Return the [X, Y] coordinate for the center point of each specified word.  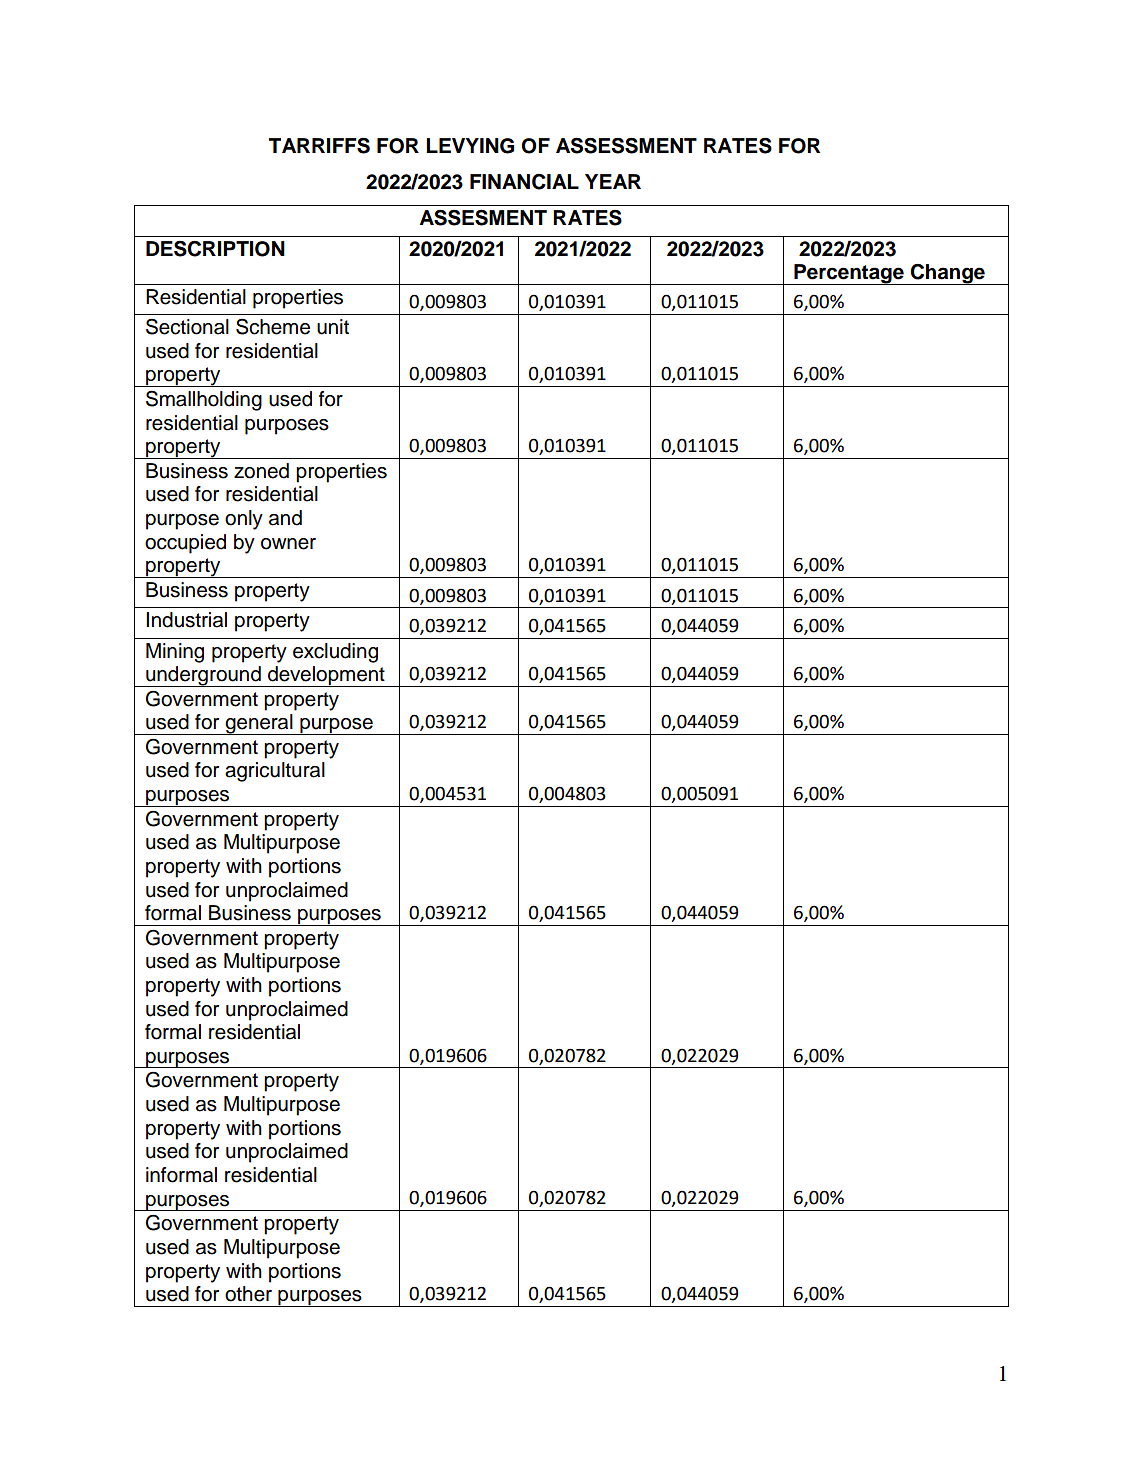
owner [288, 544]
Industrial [186, 620]
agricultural [275, 772]
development [326, 676]
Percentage [849, 274]
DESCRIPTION [215, 249]
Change [948, 274]
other [248, 1294]
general [259, 724]
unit [333, 327]
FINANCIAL [524, 182]
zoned [261, 471]
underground [203, 676]
